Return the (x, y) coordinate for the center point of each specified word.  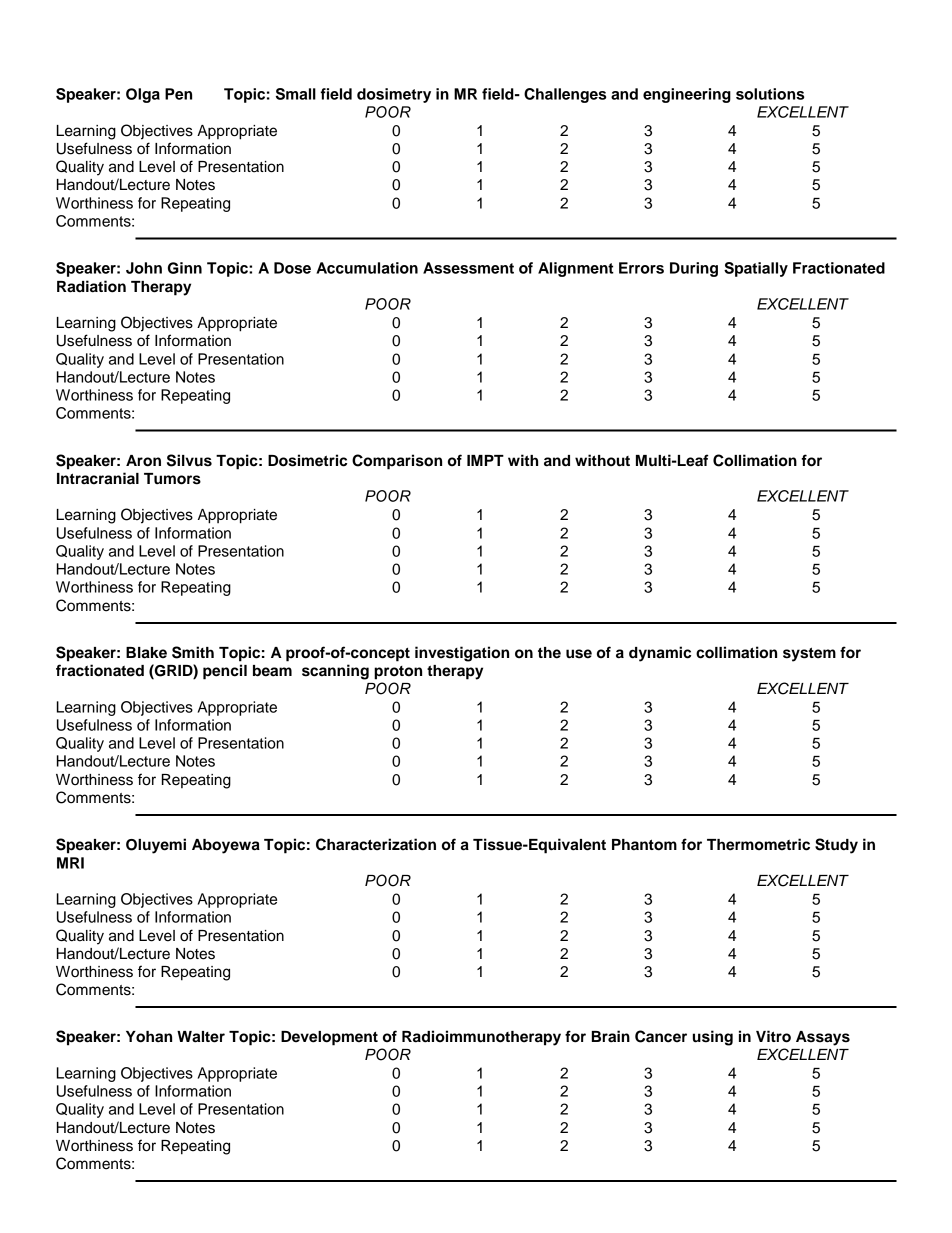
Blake (146, 653)
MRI (70, 863)
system (809, 654)
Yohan (149, 1037)
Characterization (376, 844)
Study (836, 846)
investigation (462, 654)
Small (296, 94)
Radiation (91, 286)
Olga (143, 95)
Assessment (468, 268)
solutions (770, 94)
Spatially (756, 269)
